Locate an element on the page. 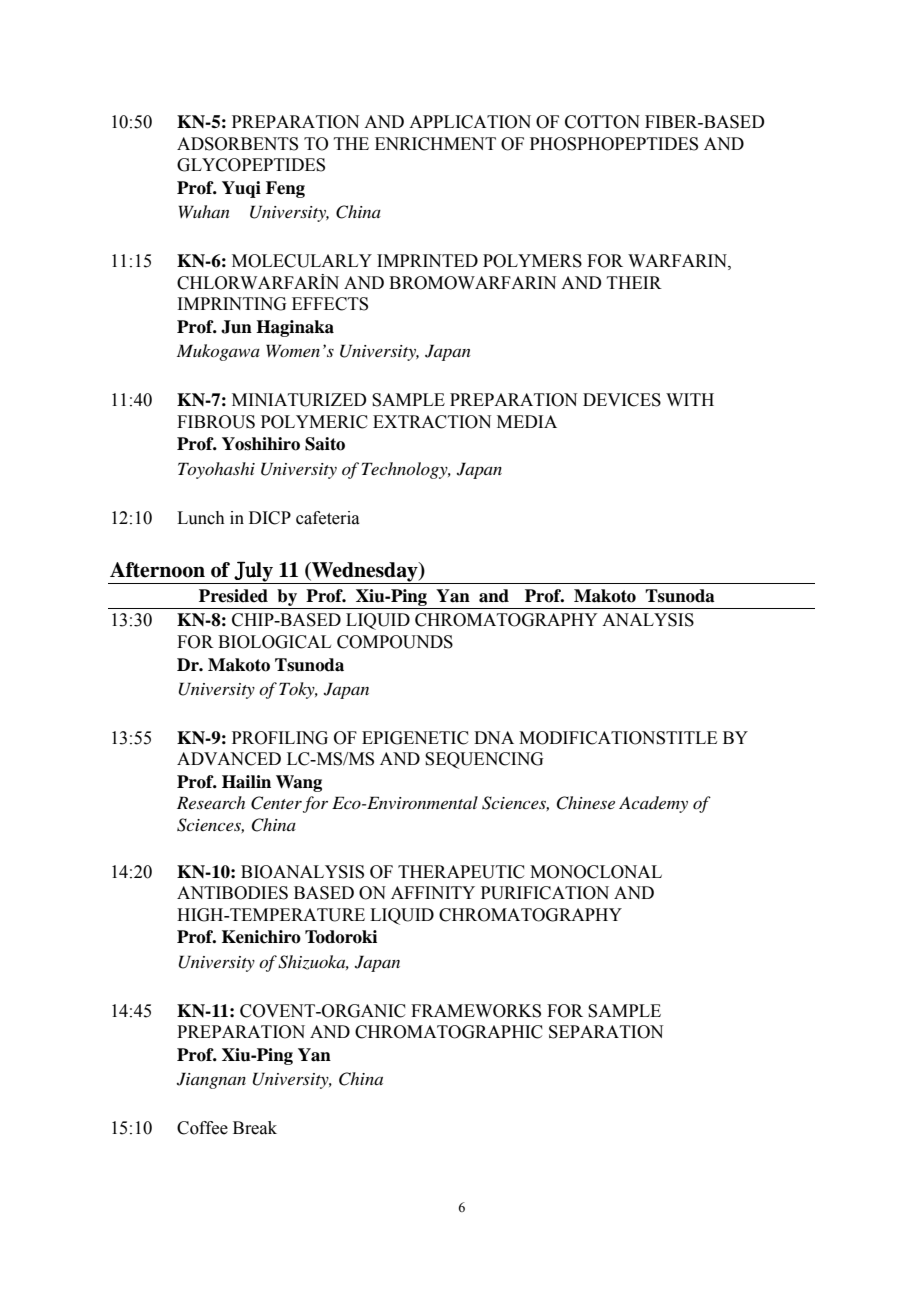 Image resolution: width=924 pixels, height=1308 pixels. EXTRACTION is located at coordinates (432, 422).
